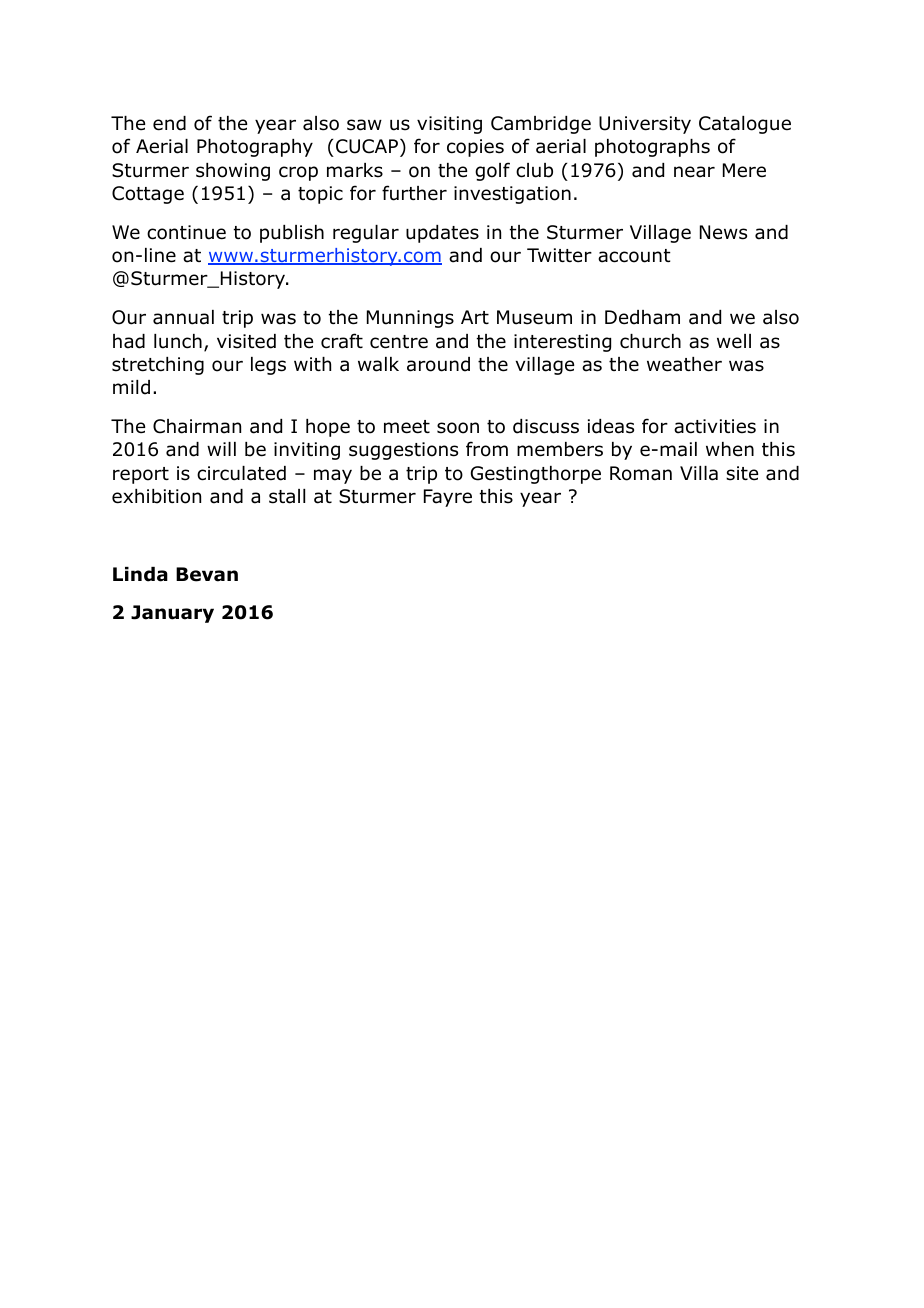  I want to click on around, so click(438, 364).
